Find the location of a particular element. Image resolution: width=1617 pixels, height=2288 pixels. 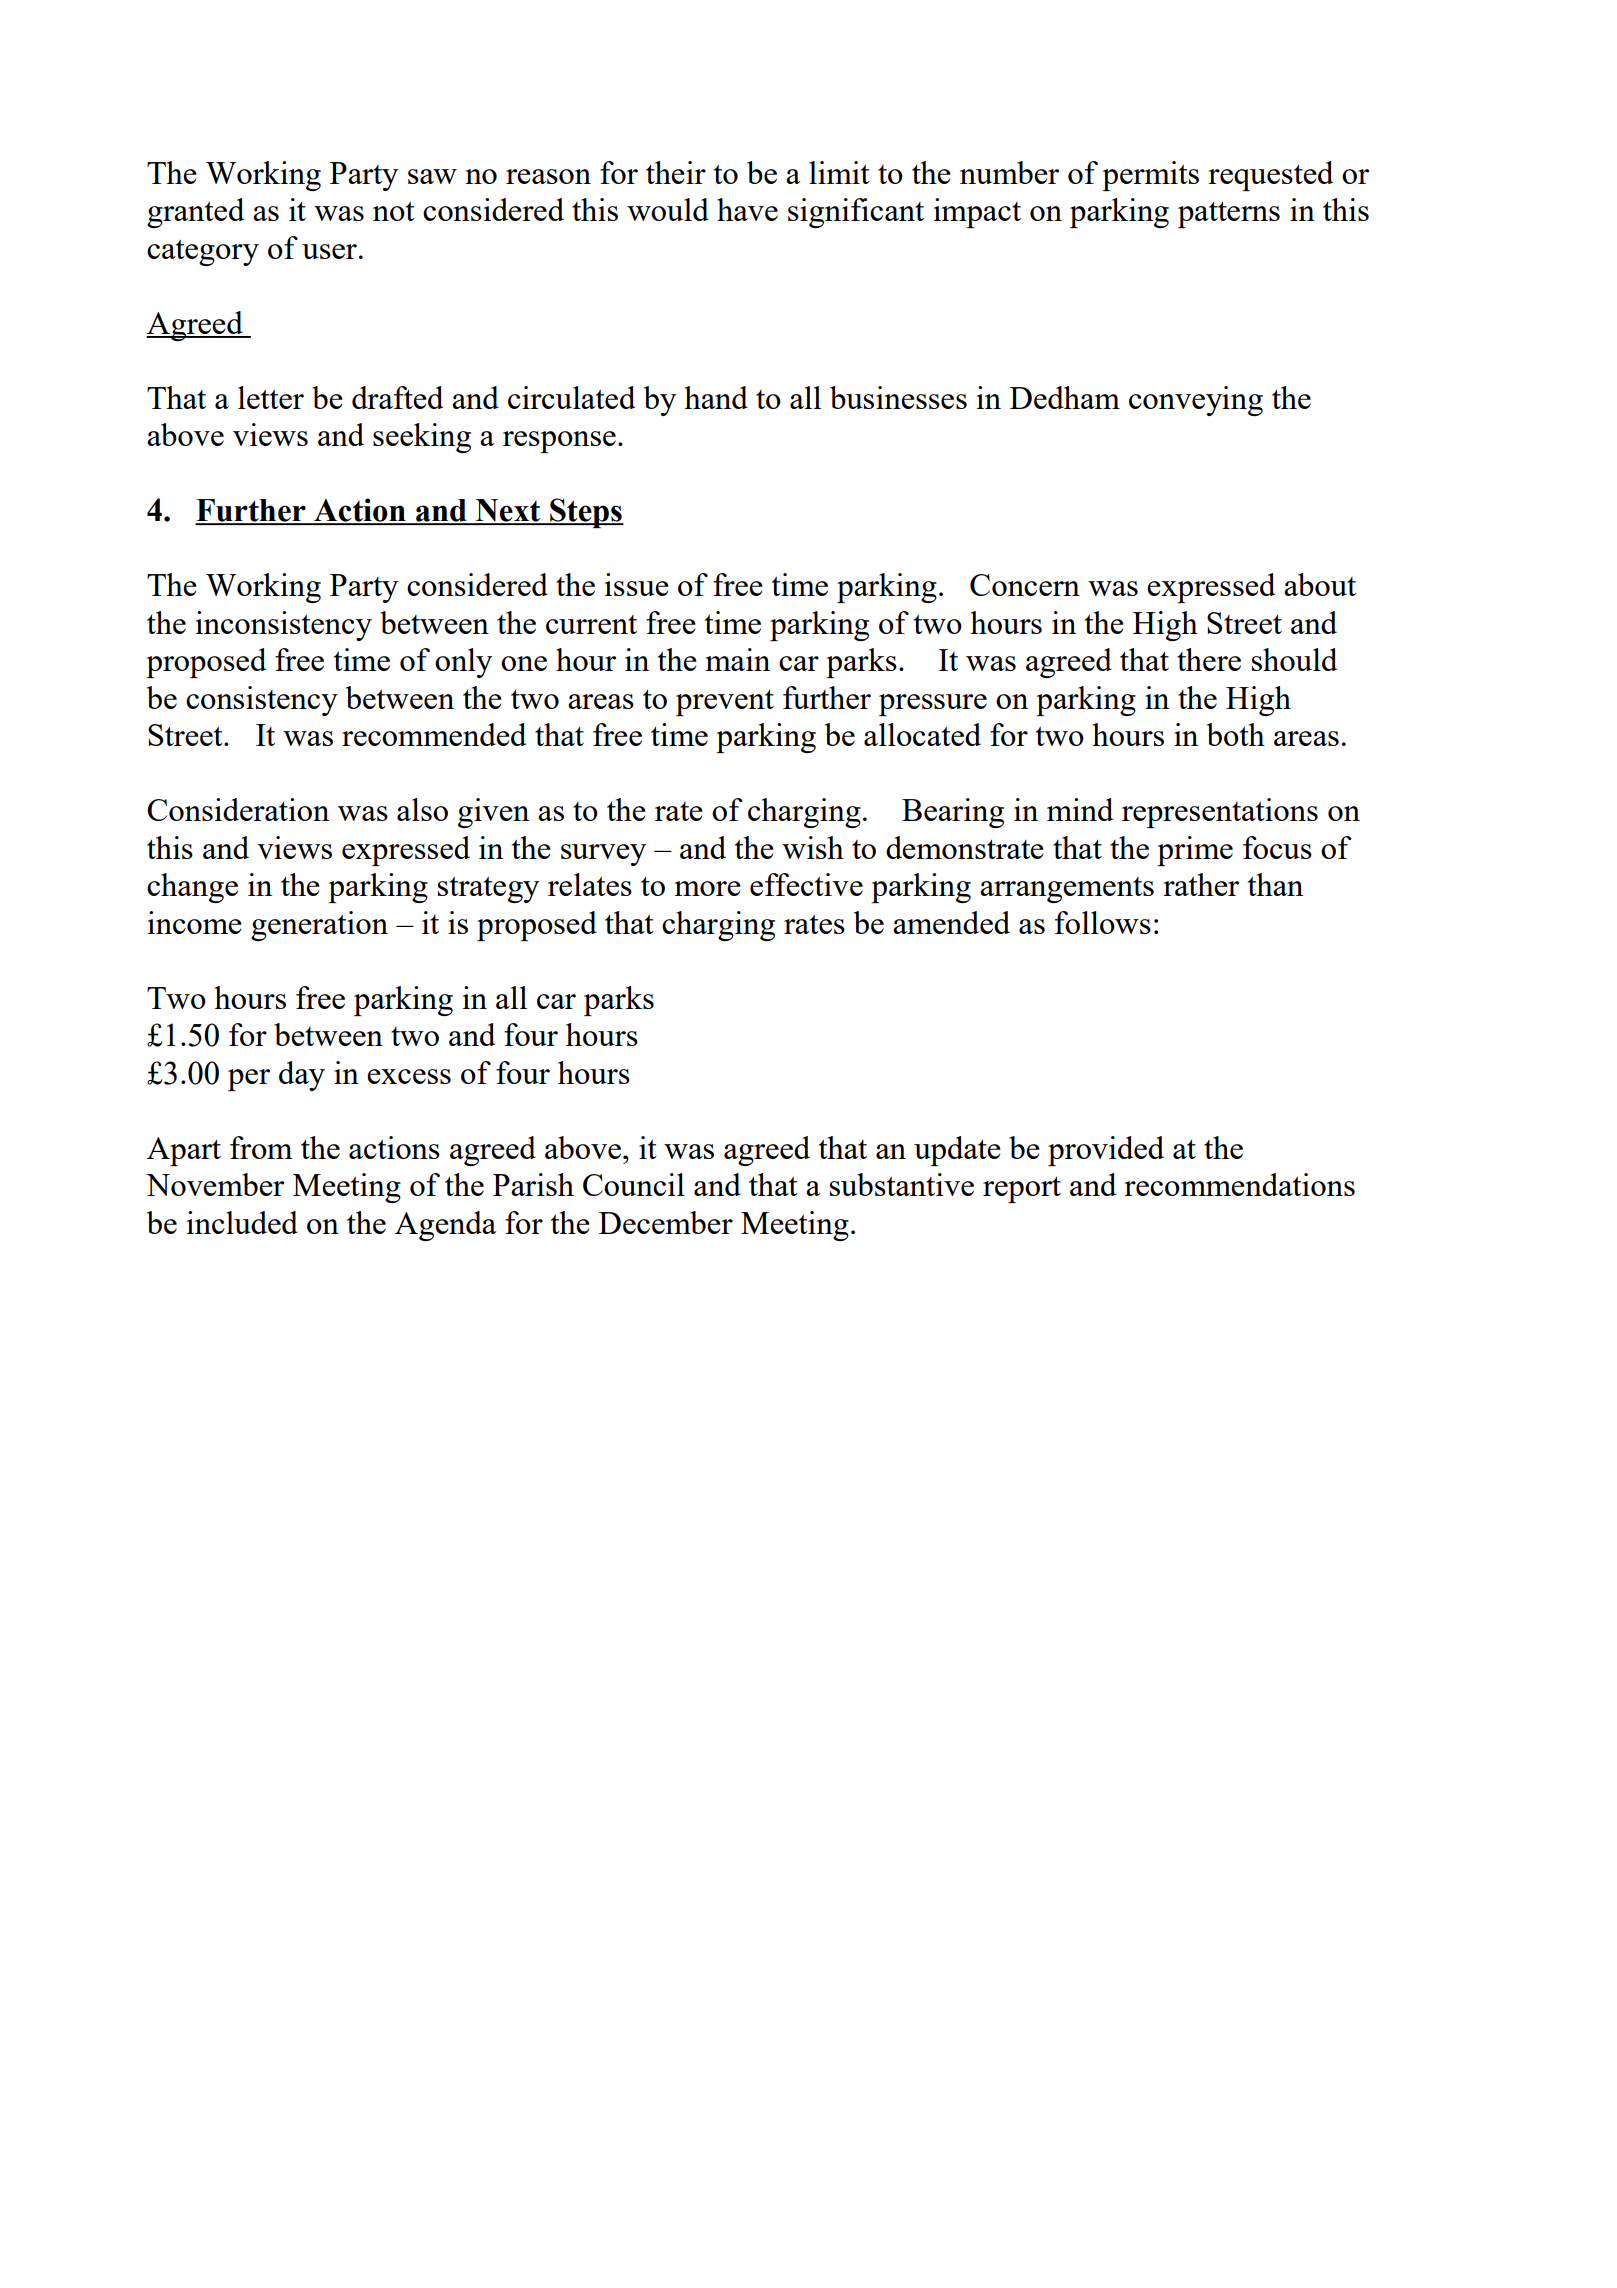

recommendations is located at coordinates (1239, 1184).
